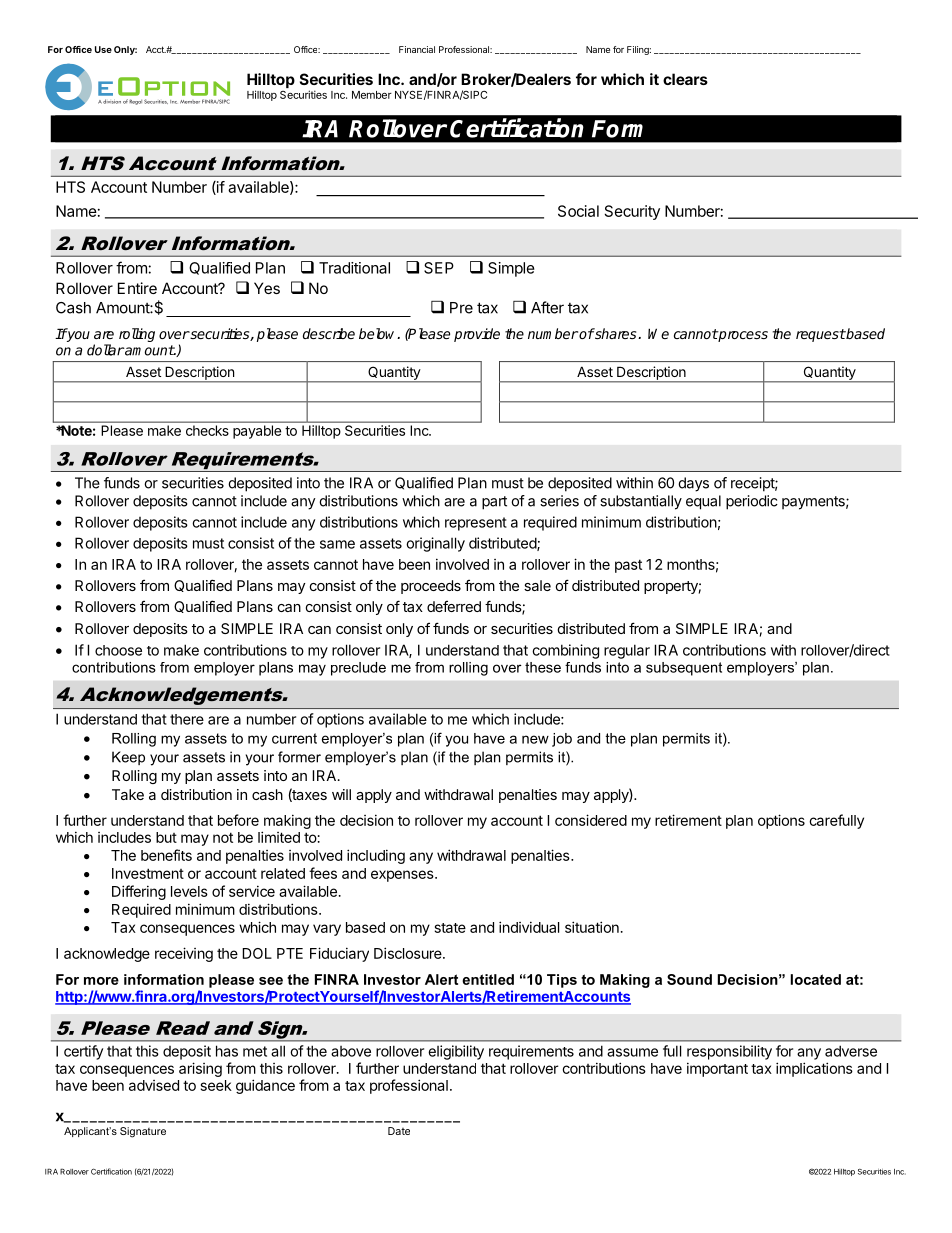 Image resolution: width=952 pixels, height=1233 pixels. I want to click on expenses, so click(403, 876).
